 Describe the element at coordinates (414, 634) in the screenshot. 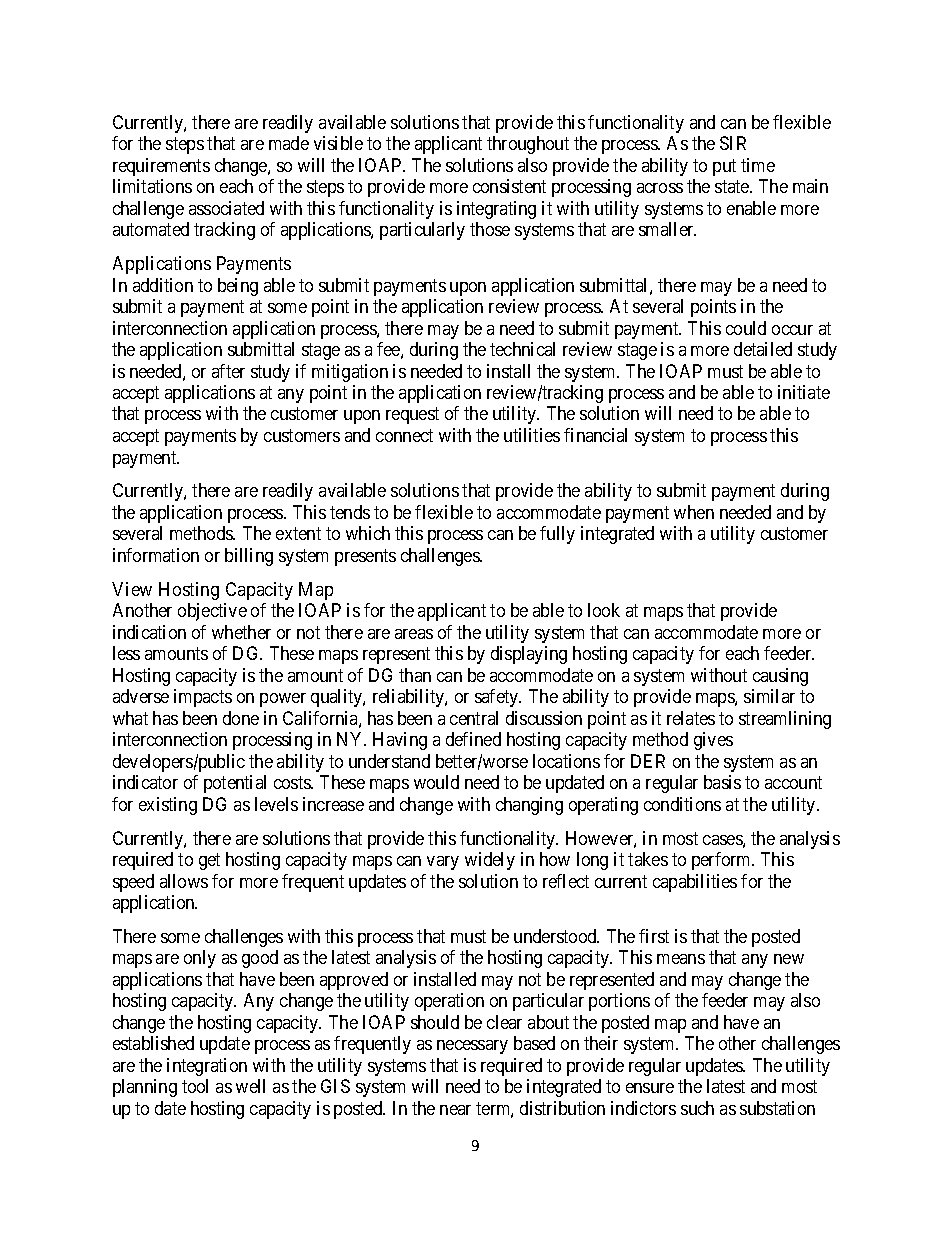

I see `areas` at that location.
